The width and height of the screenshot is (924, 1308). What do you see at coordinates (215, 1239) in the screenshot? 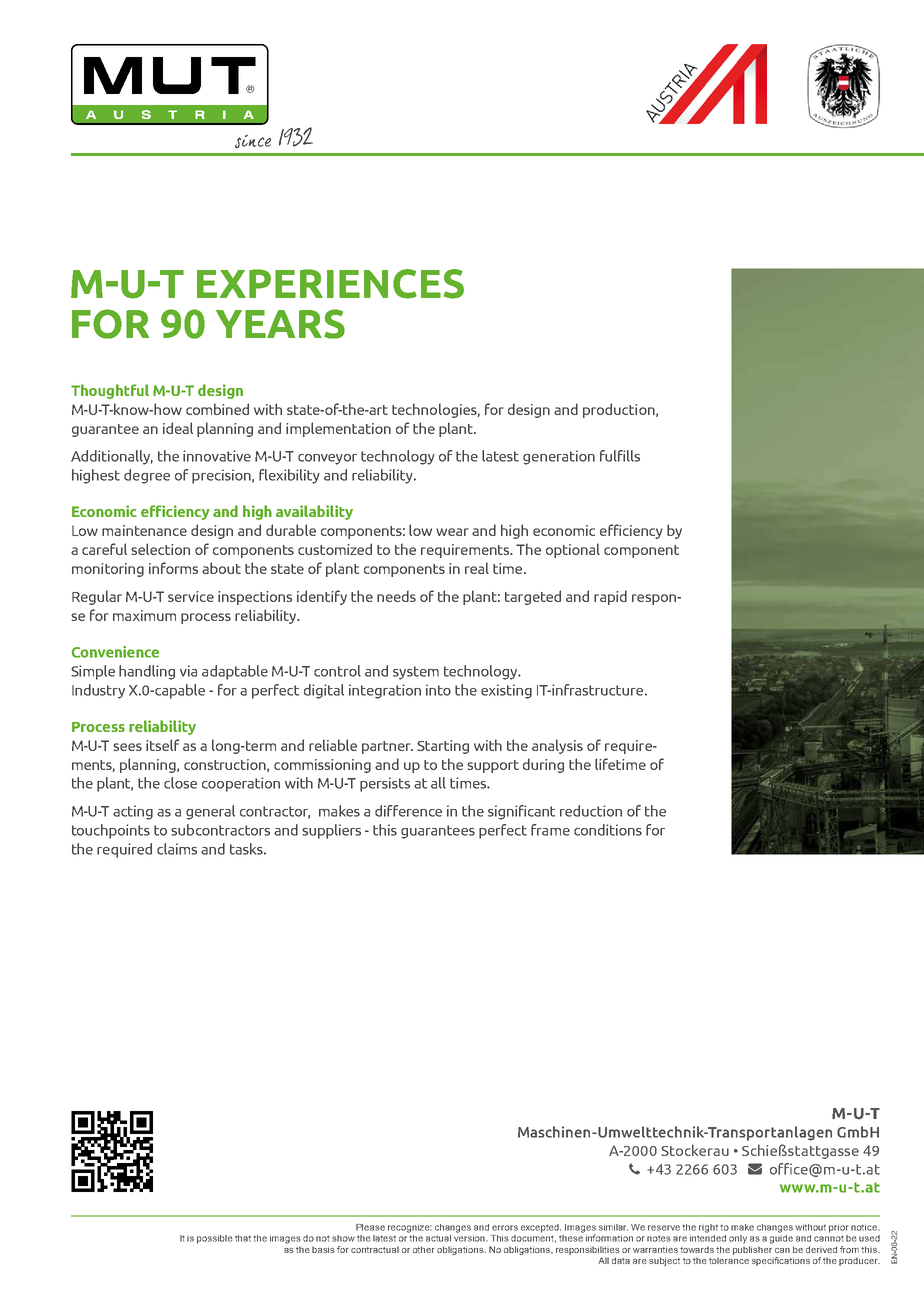
I see `possible` at bounding box center [215, 1239].
